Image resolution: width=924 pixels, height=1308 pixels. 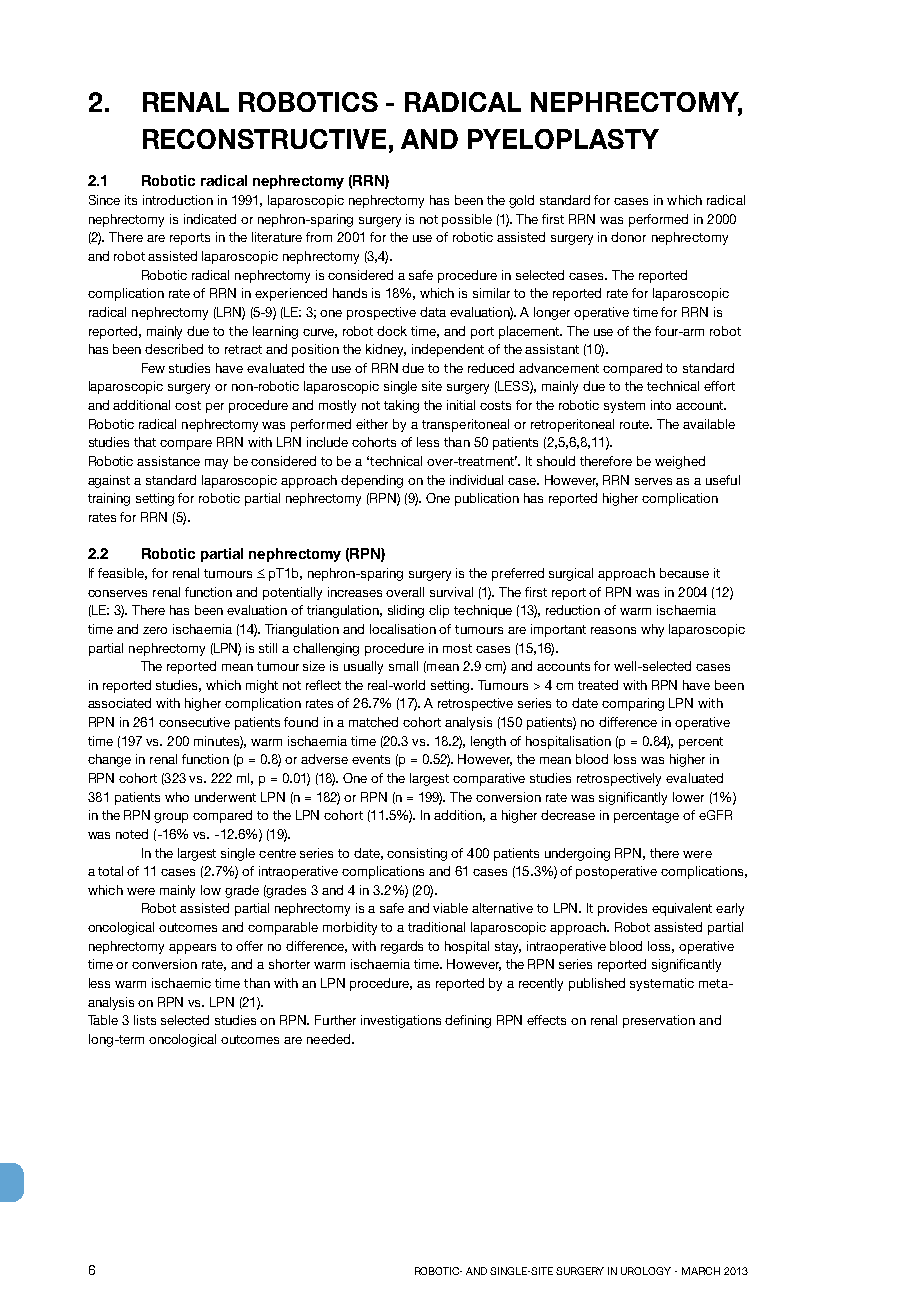 I want to click on small, so click(x=403, y=666).
